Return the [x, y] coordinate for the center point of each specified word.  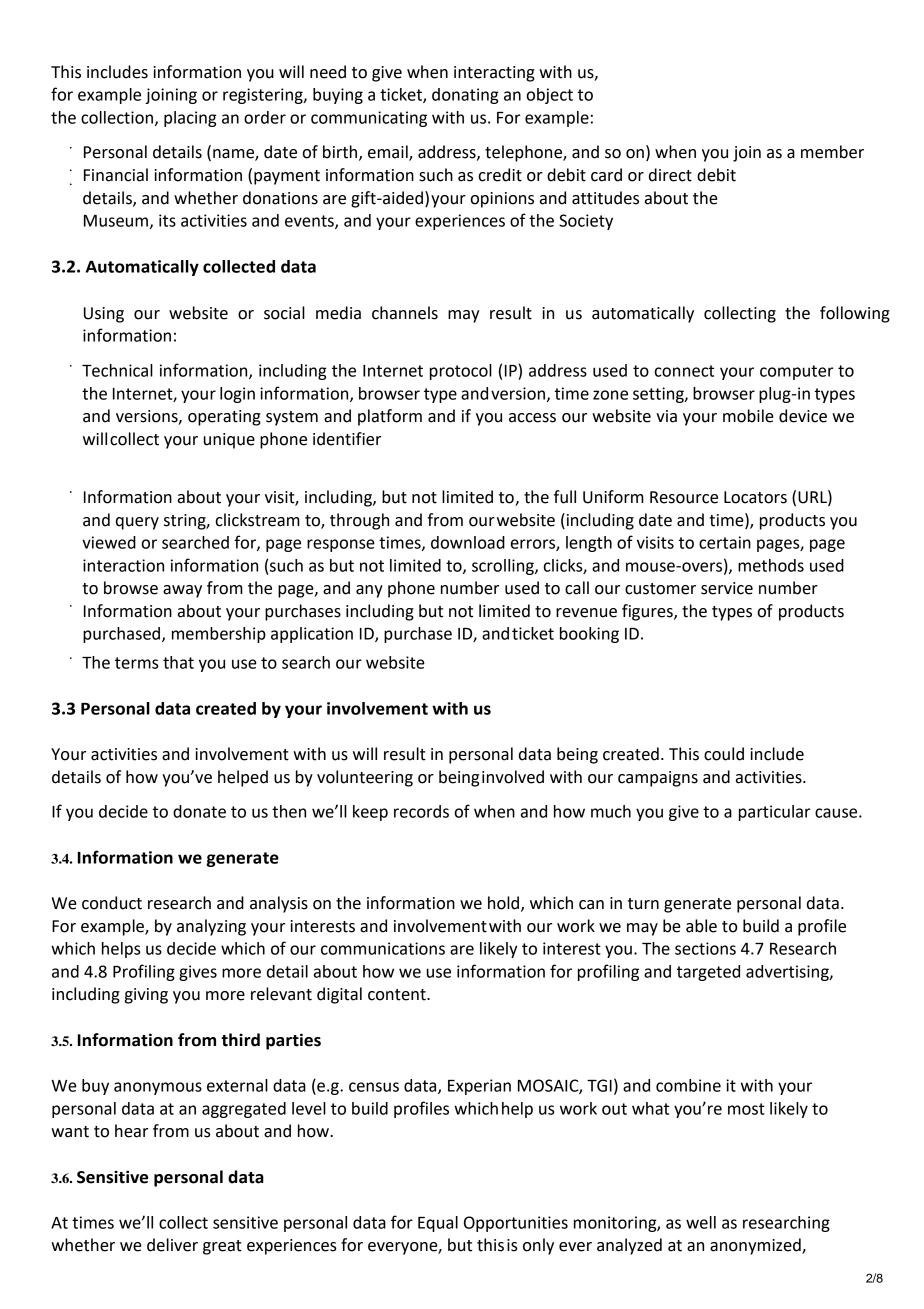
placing [190, 119]
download [468, 542]
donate [199, 811]
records [421, 811]
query [137, 523]
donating [465, 96]
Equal [438, 1224]
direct [670, 175]
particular [774, 813]
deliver [172, 1245]
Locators [755, 497]
